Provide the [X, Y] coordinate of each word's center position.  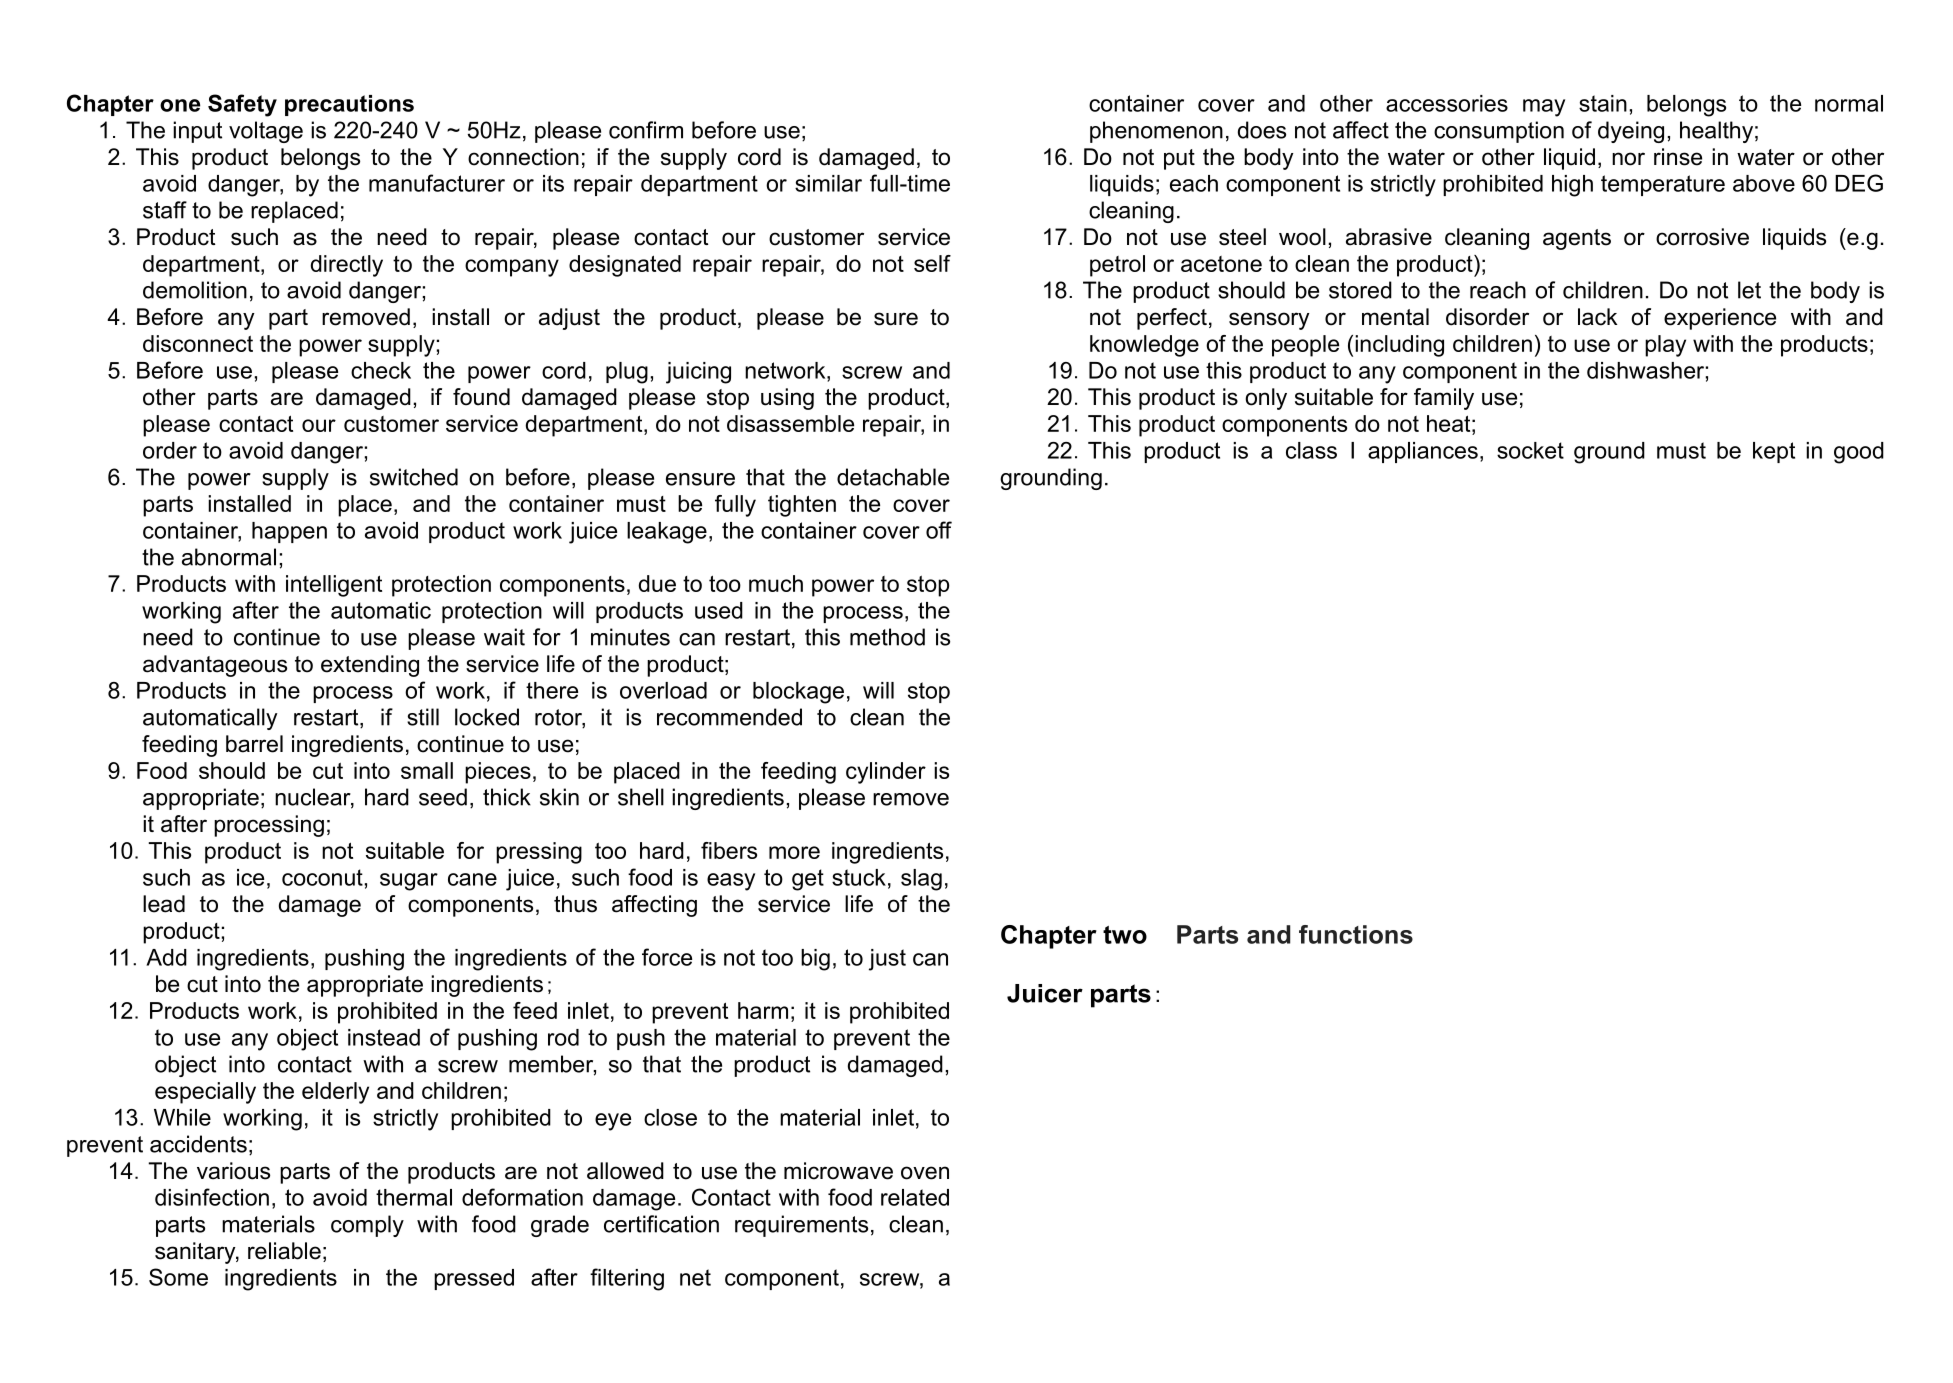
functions [1356, 934]
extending [370, 666]
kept [1774, 452]
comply [367, 1226]
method [887, 637]
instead [384, 1037]
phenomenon [1156, 132]
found [481, 397]
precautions [349, 105]
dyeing [1631, 132]
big [815, 960]
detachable [893, 477]
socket [1530, 450]
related [915, 1197]
